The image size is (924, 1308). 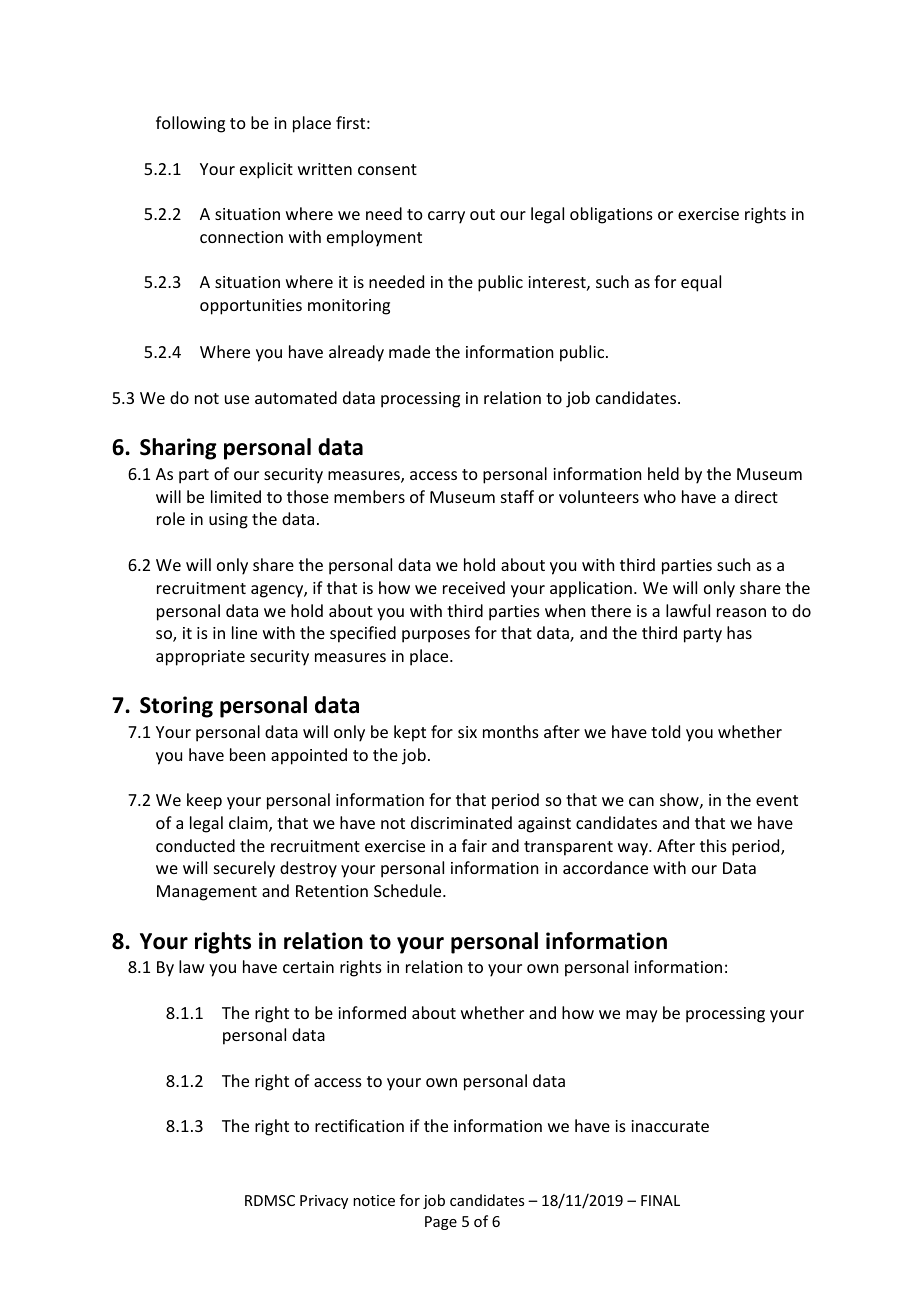 What do you see at coordinates (266, 170) in the image?
I see `explicit` at bounding box center [266, 170].
